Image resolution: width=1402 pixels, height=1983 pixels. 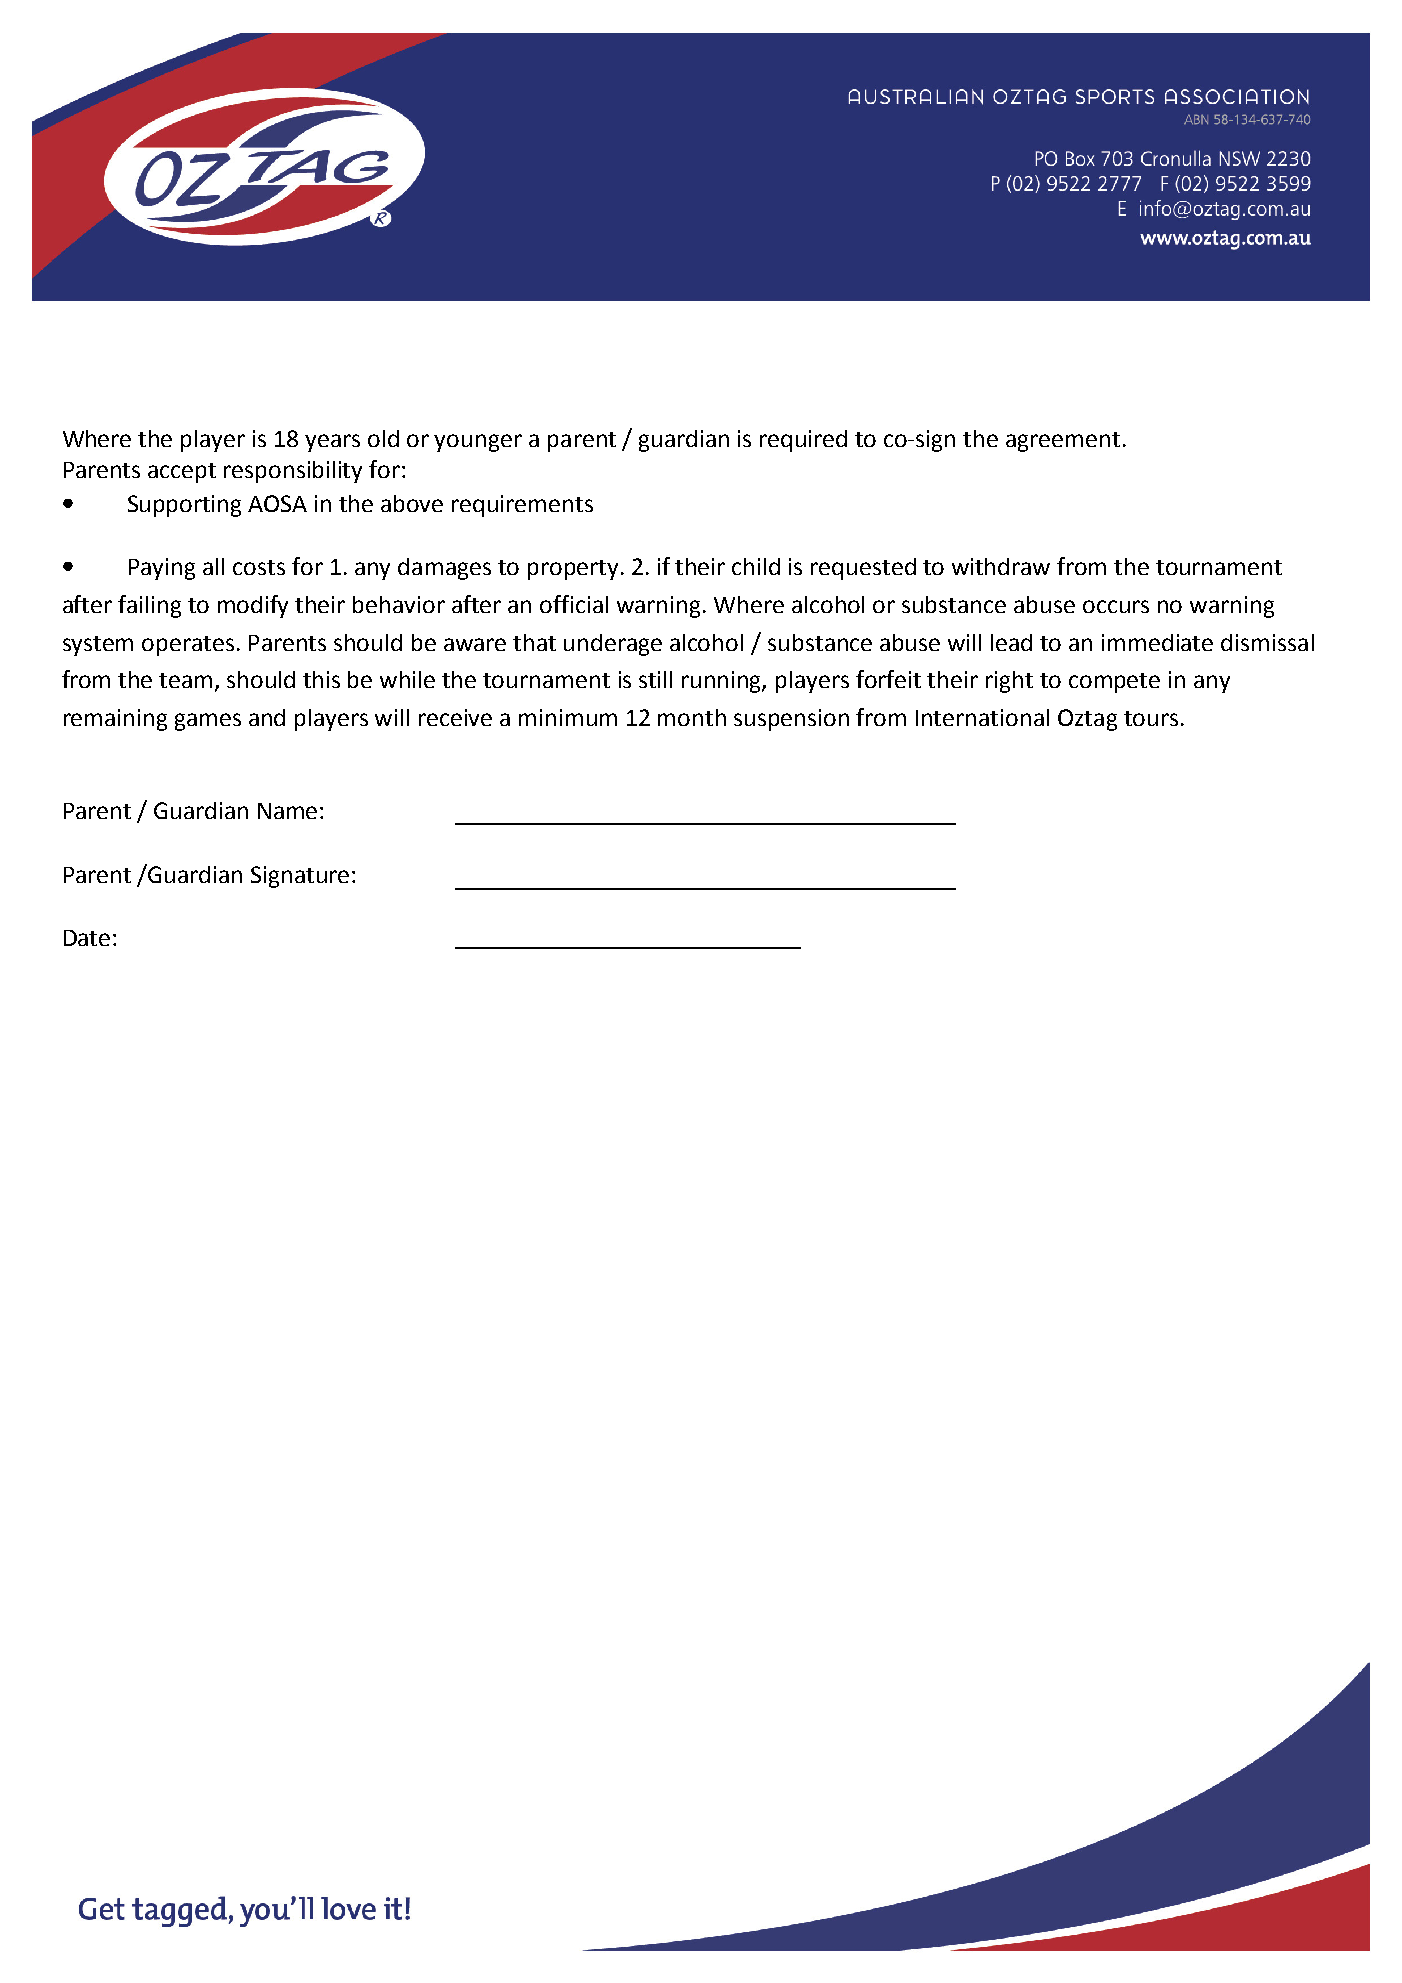 I want to click on withdraw, so click(x=1001, y=566).
